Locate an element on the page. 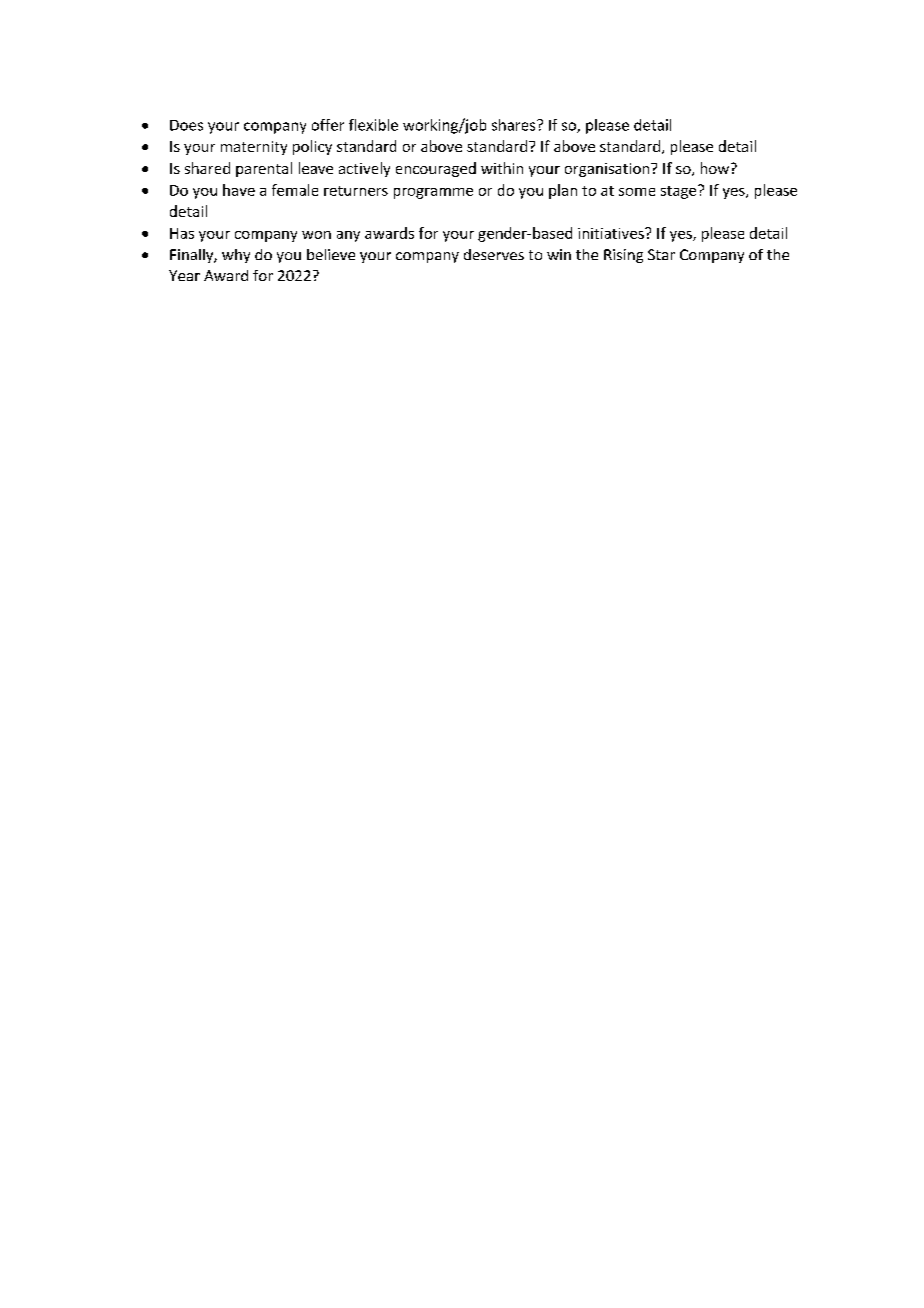  flexible is located at coordinates (373, 125).
